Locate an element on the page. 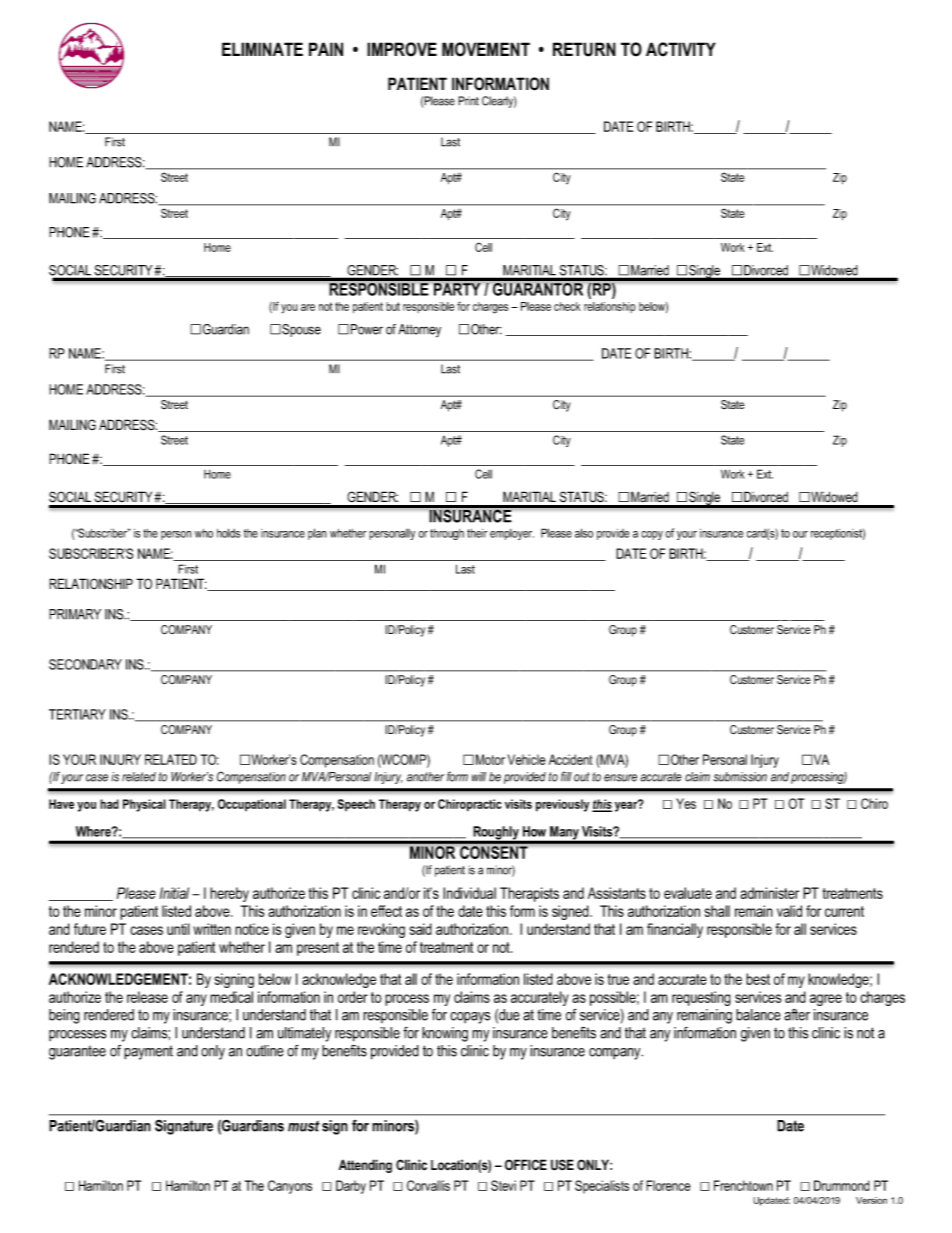 The width and height of the document is (952, 1233). ACTIVITY is located at coordinates (681, 49).
